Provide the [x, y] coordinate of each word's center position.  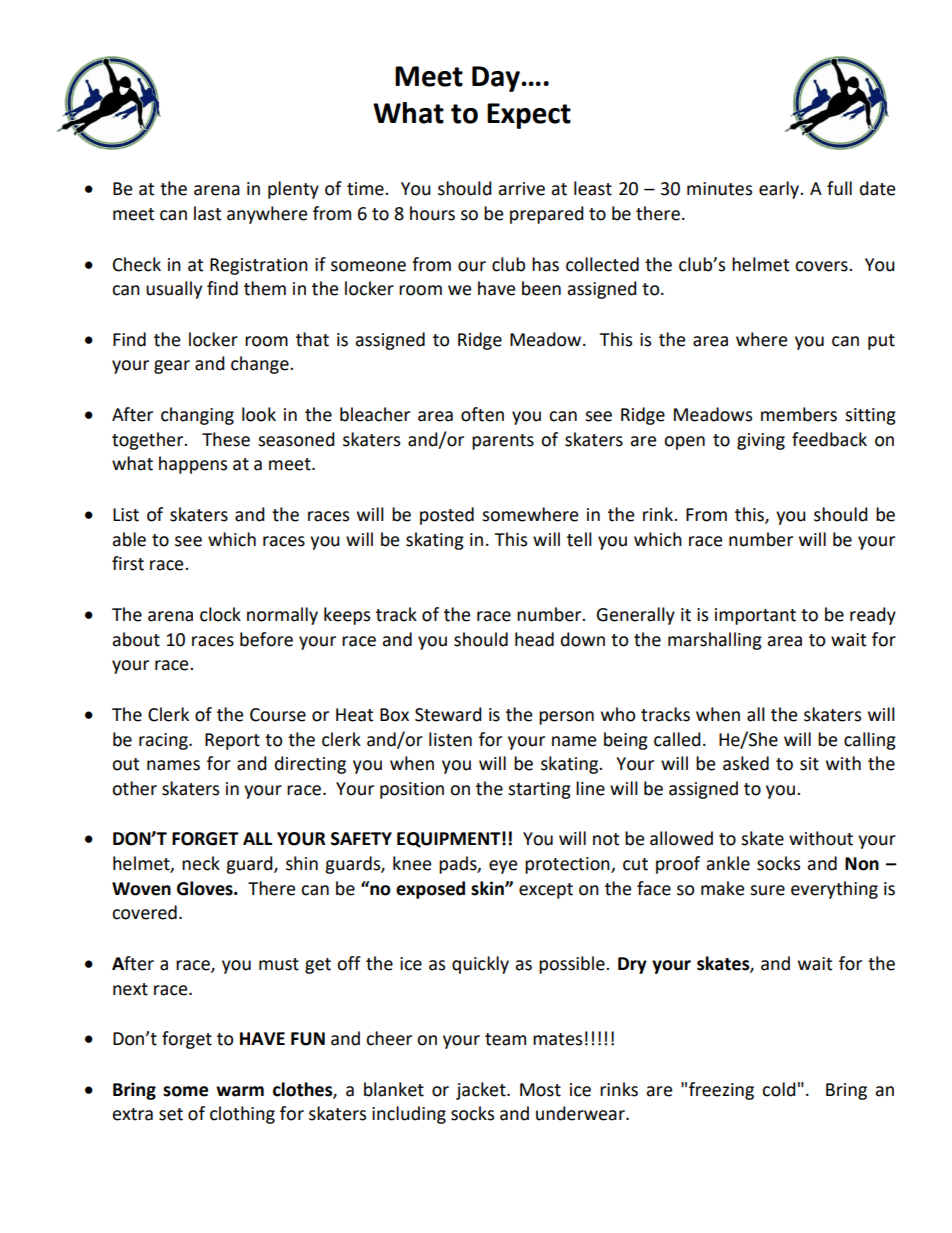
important [755, 616]
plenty [293, 190]
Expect [529, 116]
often [482, 414]
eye [503, 867]
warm [240, 1091]
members [799, 414]
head [534, 639]
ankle [728, 863]
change [261, 365]
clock [220, 614]
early [780, 190]
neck [201, 863]
